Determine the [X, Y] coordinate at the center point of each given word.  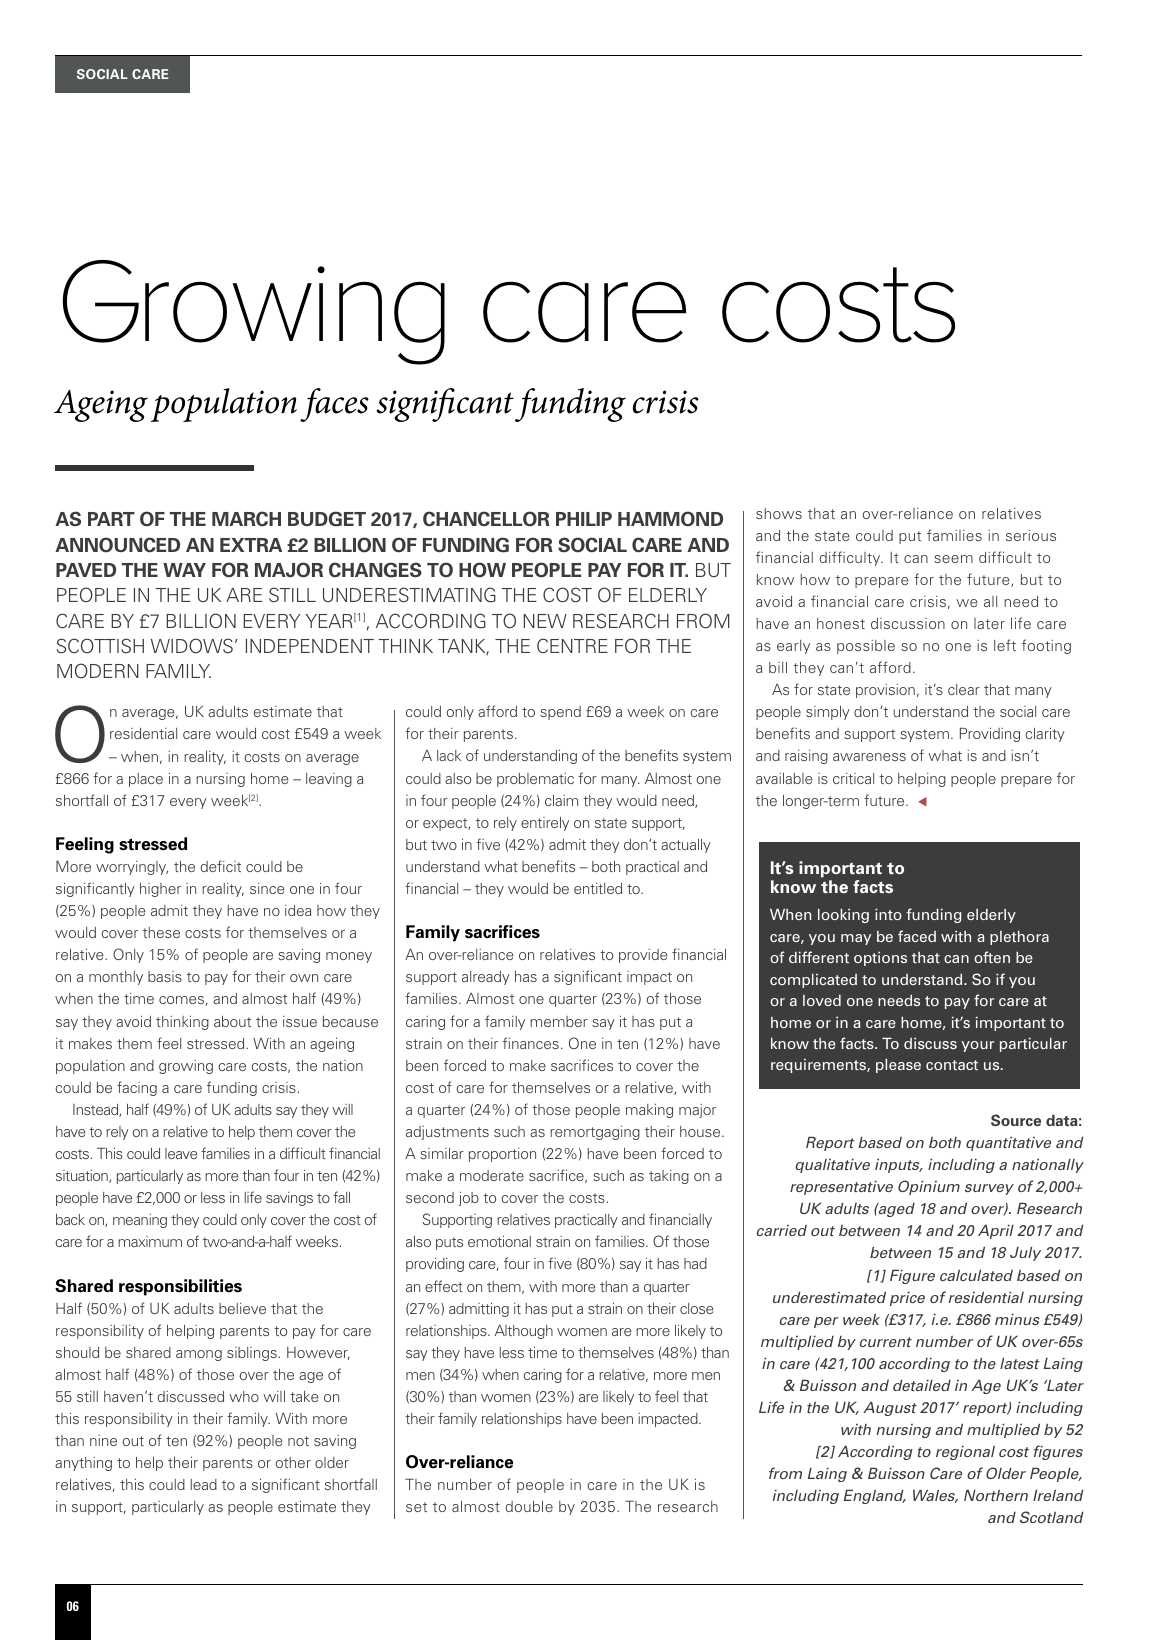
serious [1031, 535]
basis [165, 976]
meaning [140, 1221]
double [529, 1506]
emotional [499, 1241]
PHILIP [584, 519]
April [996, 1232]
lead [204, 1484]
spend [560, 713]
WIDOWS [192, 646]
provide [643, 956]
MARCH [246, 518]
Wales [935, 1496]
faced [917, 936]
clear [964, 689]
